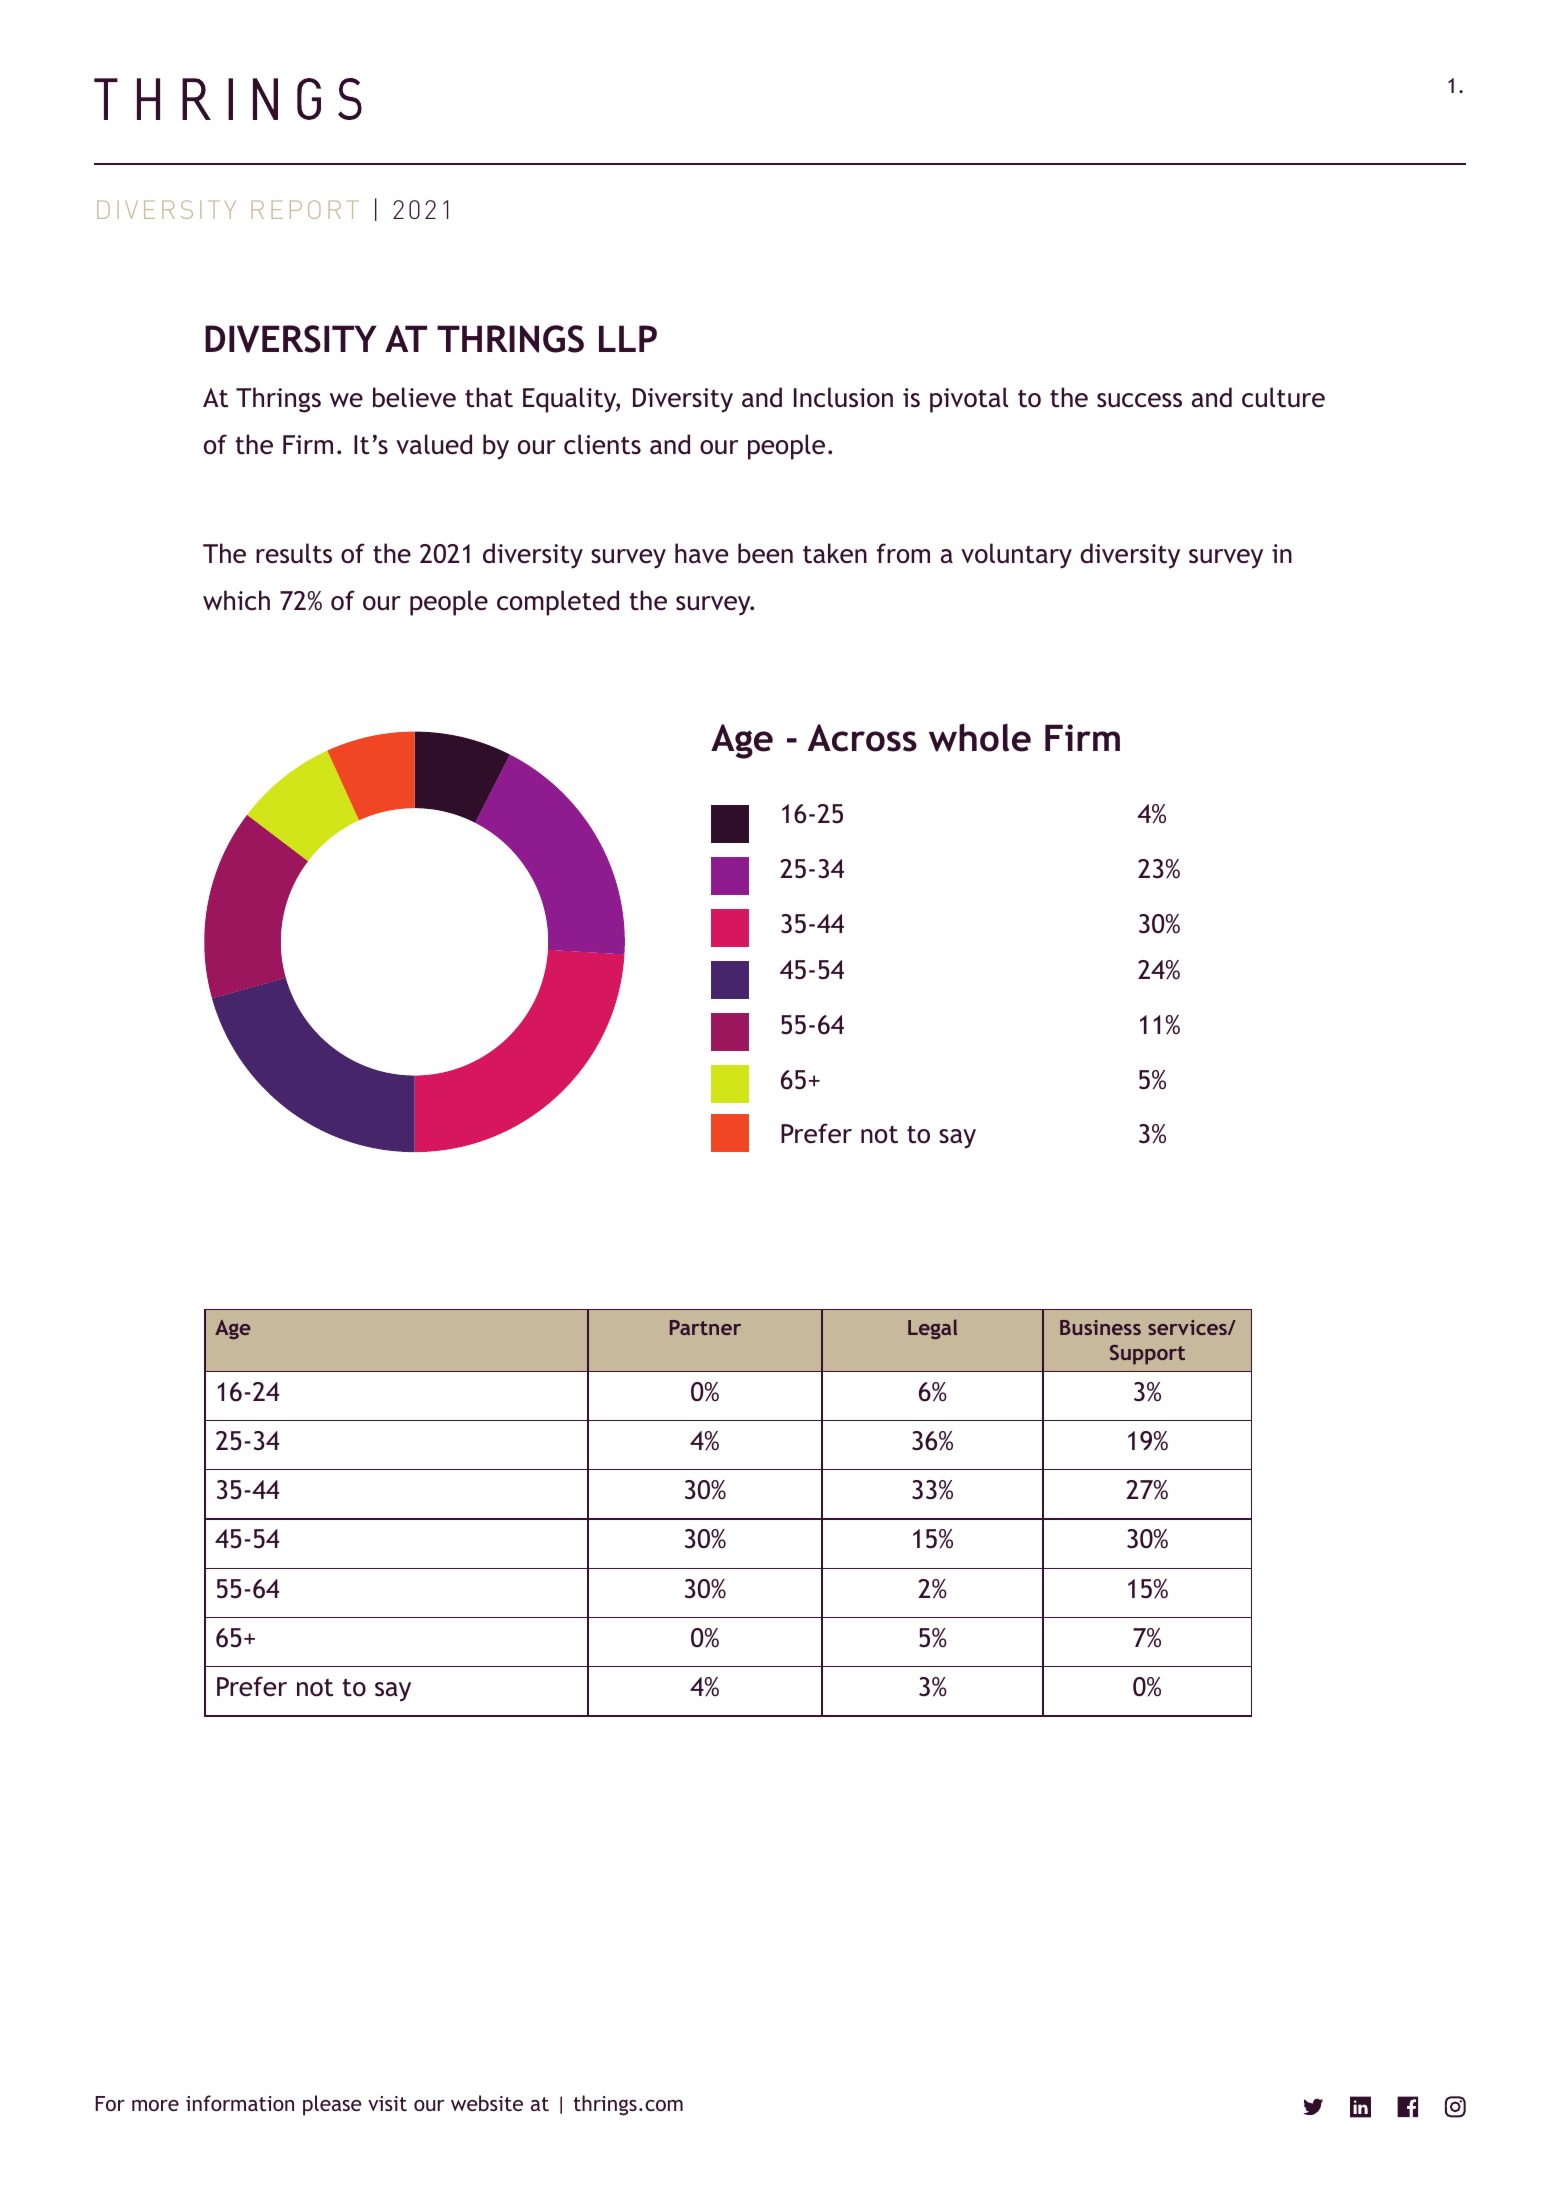 Image resolution: width=1560 pixels, height=2206 pixels. What do you see at coordinates (862, 738) in the page?
I see `Across` at bounding box center [862, 738].
